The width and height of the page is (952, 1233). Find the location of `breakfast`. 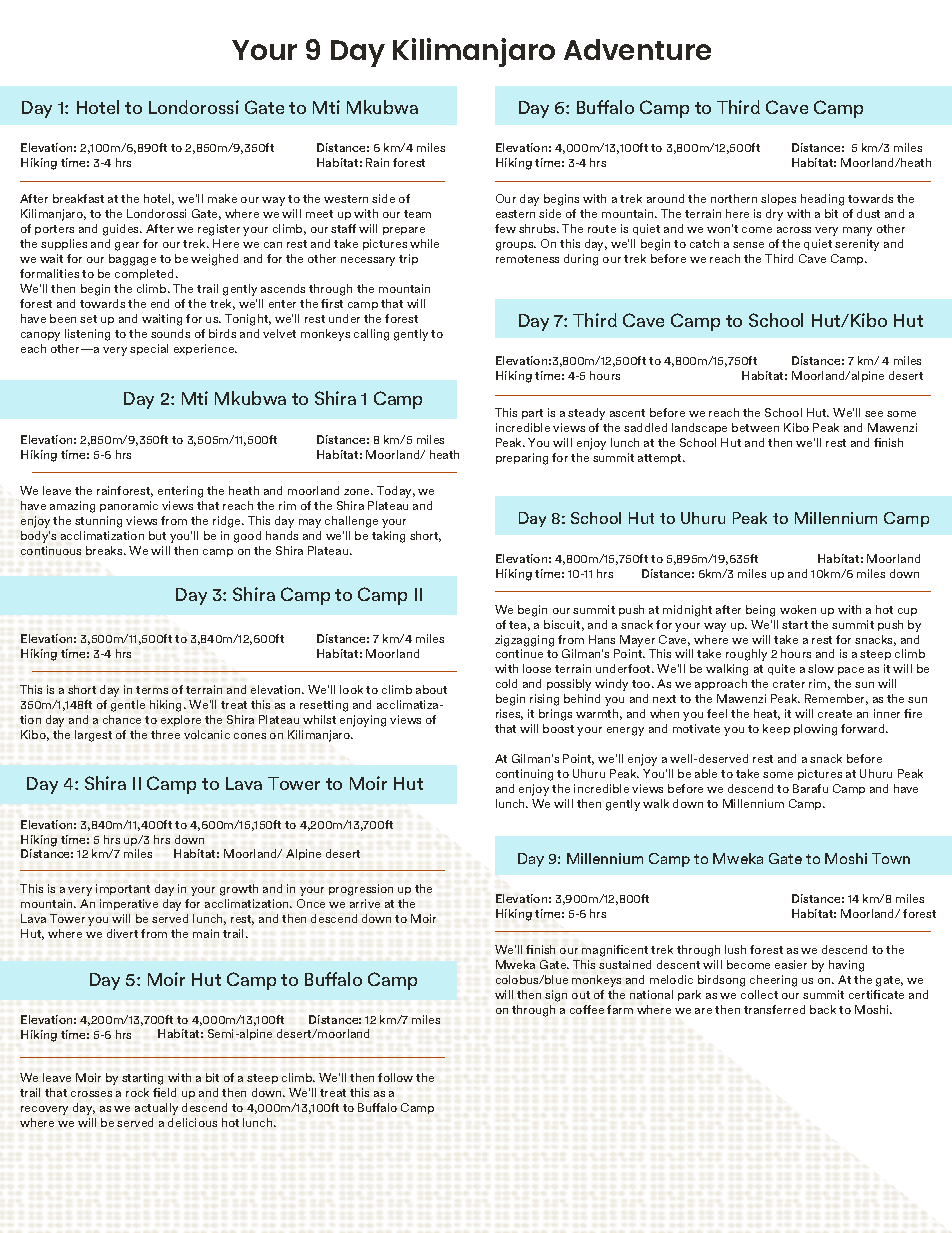

breakfast is located at coordinates (78, 198).
